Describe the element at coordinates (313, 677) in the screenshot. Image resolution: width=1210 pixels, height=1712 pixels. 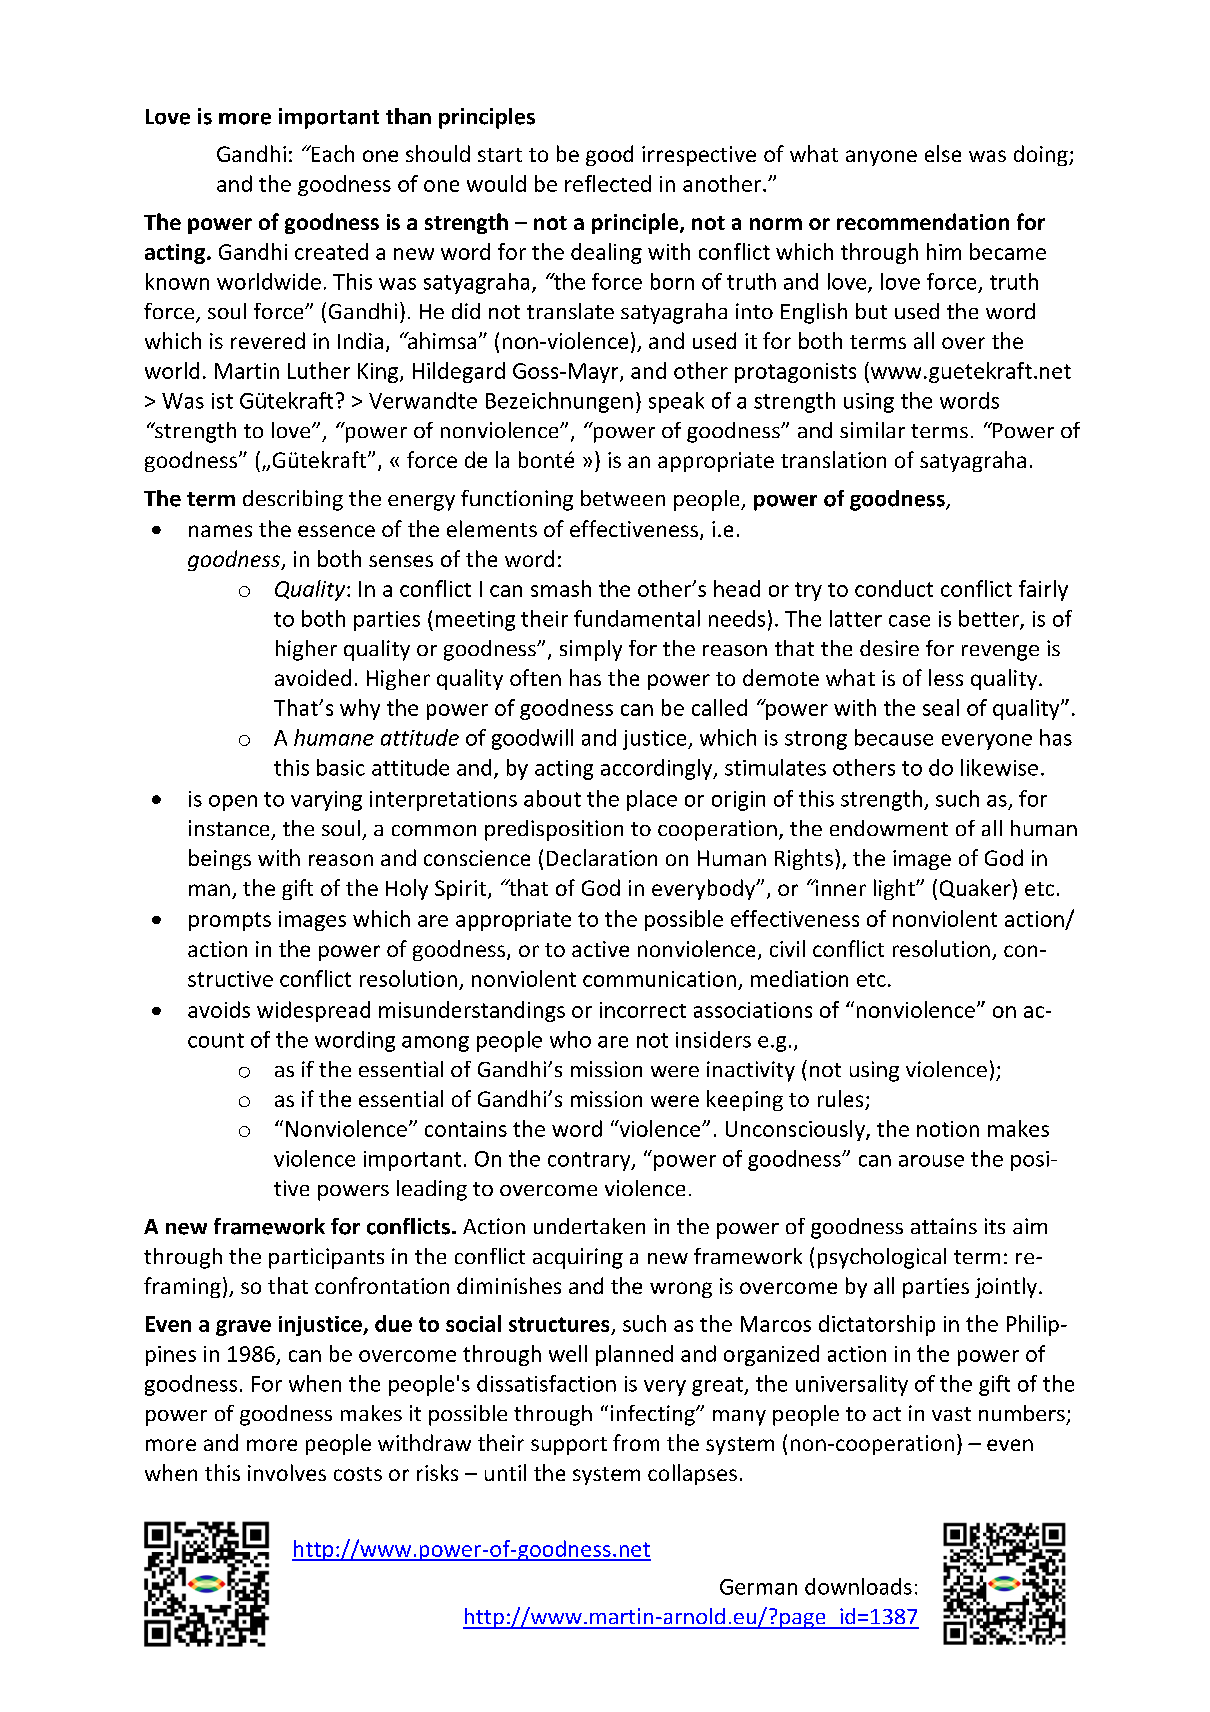
I see `avoided` at that location.
